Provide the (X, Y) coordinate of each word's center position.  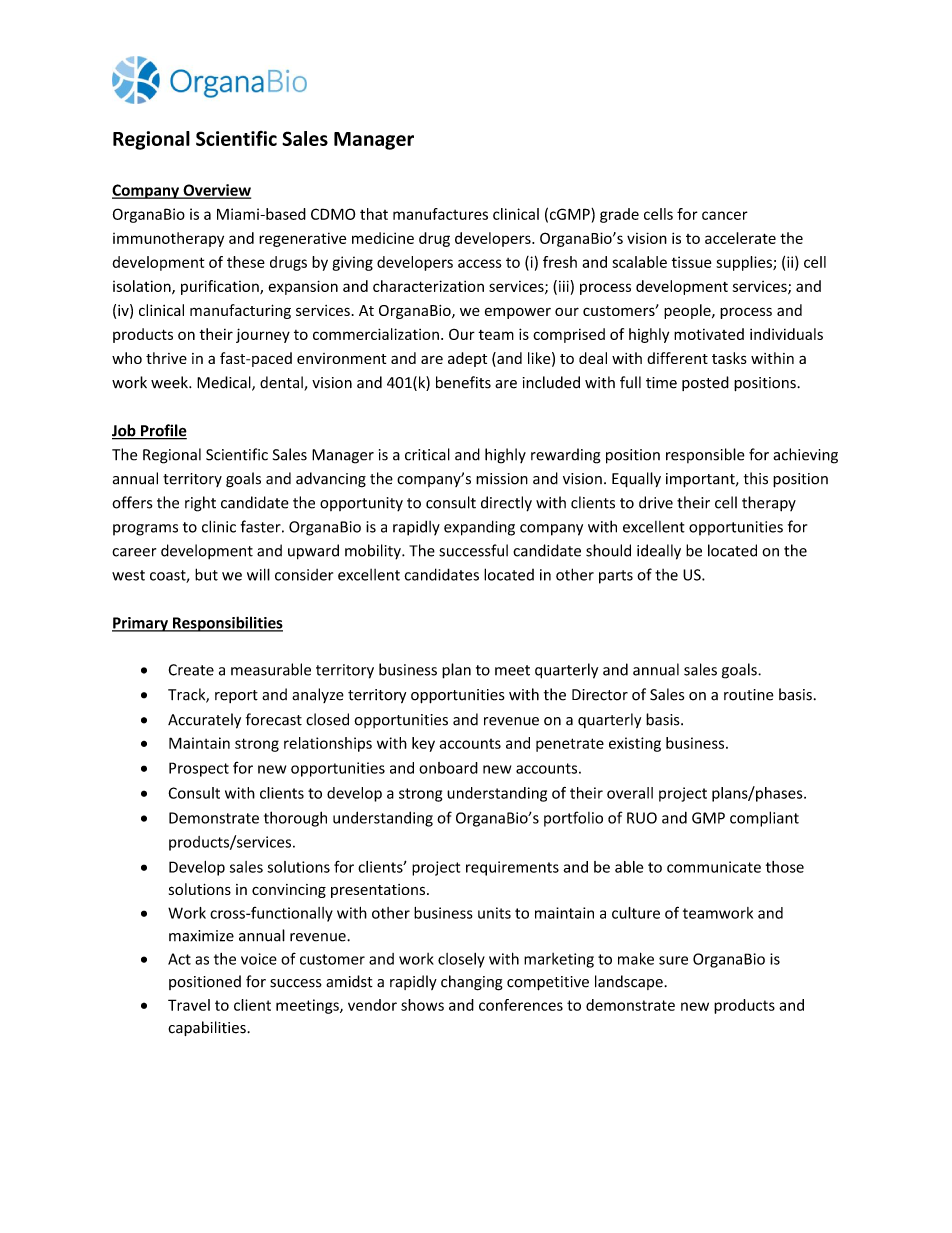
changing (472, 983)
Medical (225, 383)
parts (616, 577)
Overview (216, 191)
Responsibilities (227, 624)
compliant (764, 819)
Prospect (199, 769)
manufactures (440, 214)
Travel (189, 1005)
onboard (448, 768)
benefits (463, 382)
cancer (725, 215)
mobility (374, 552)
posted (705, 383)
